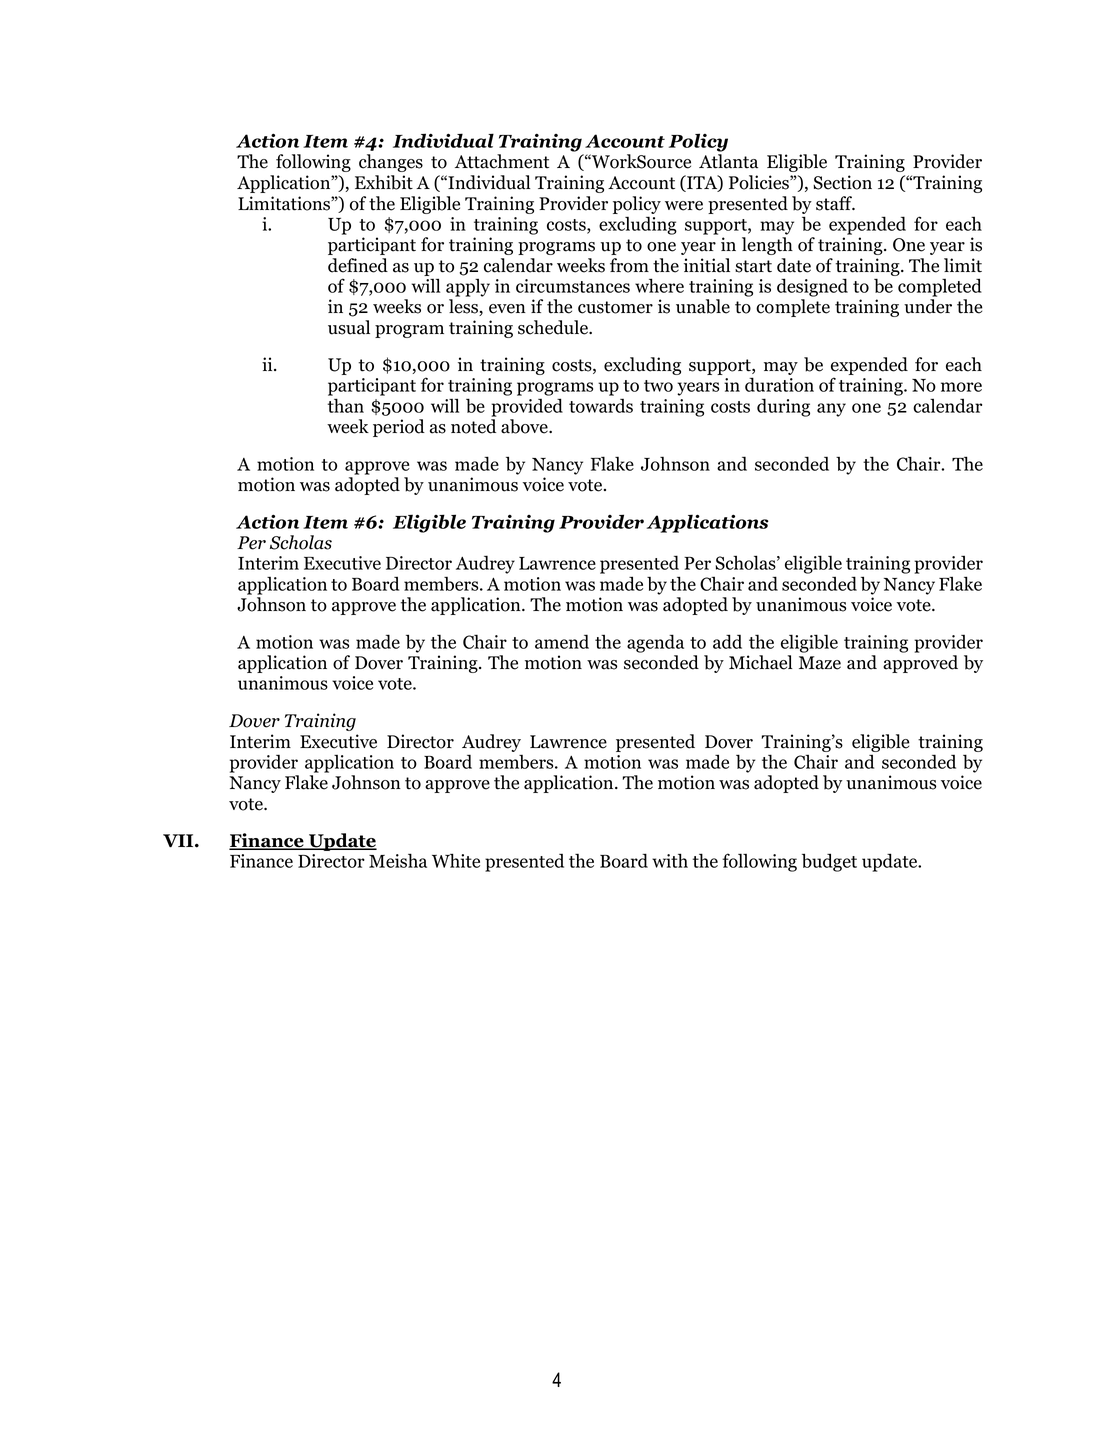 Image resolution: width=1114 pixels, height=1442 pixels. Describe the element at coordinates (820, 663) in the screenshot. I see `Maze` at that location.
